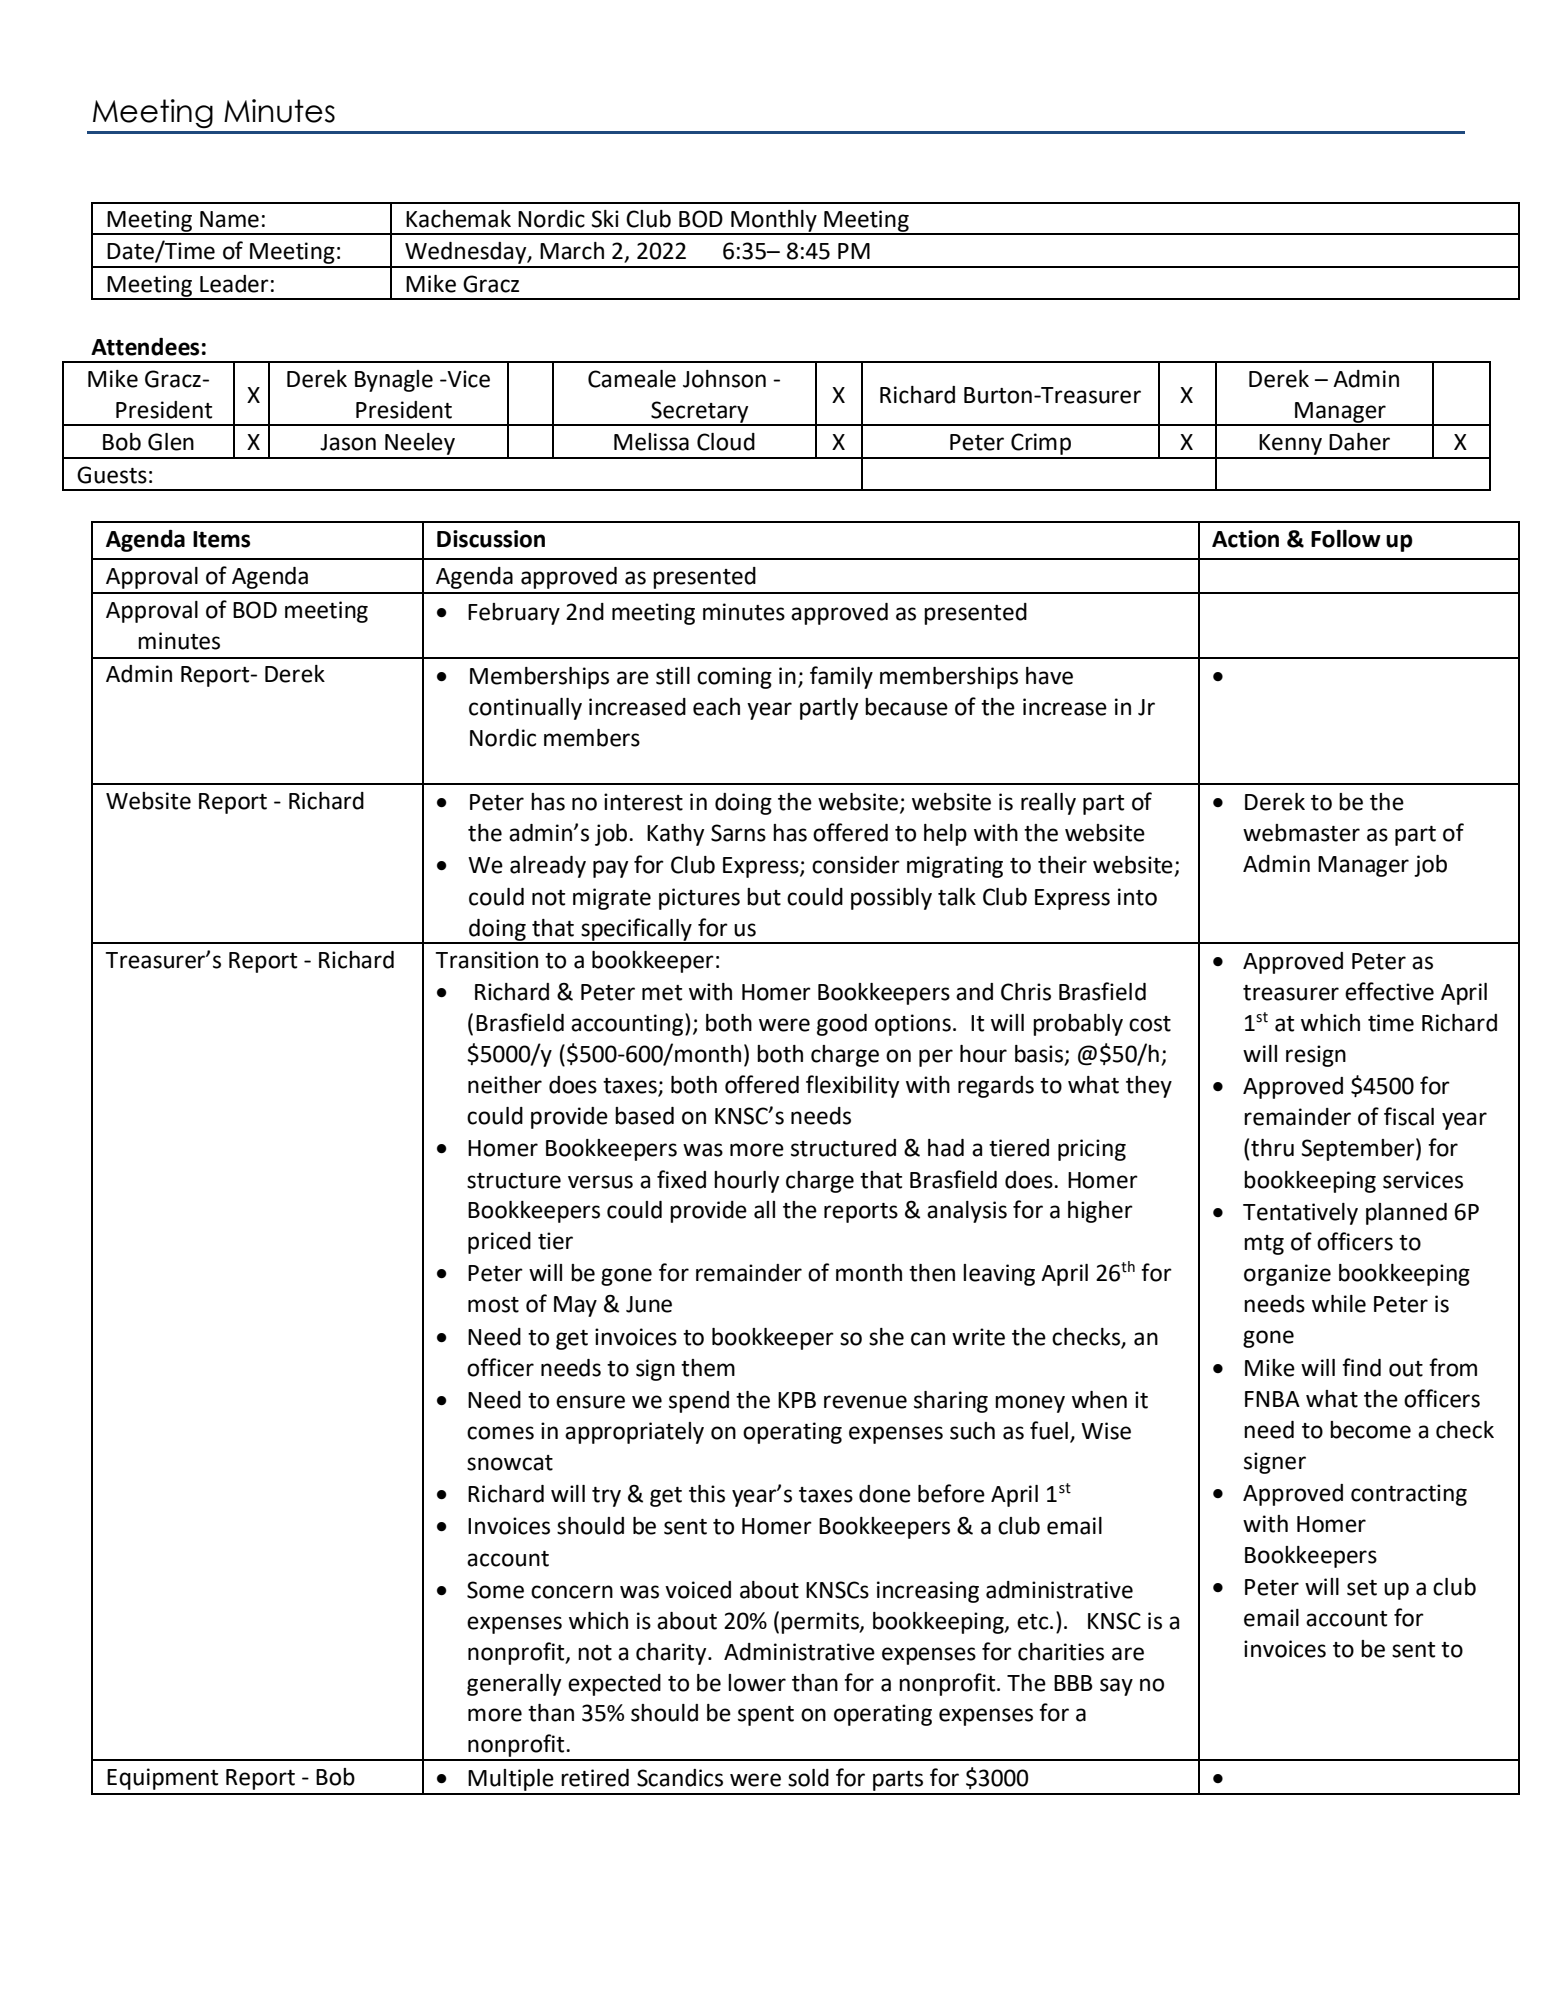 The width and height of the document is (1552, 2008). What do you see at coordinates (162, 1779) in the document?
I see `Equipment` at bounding box center [162, 1779].
